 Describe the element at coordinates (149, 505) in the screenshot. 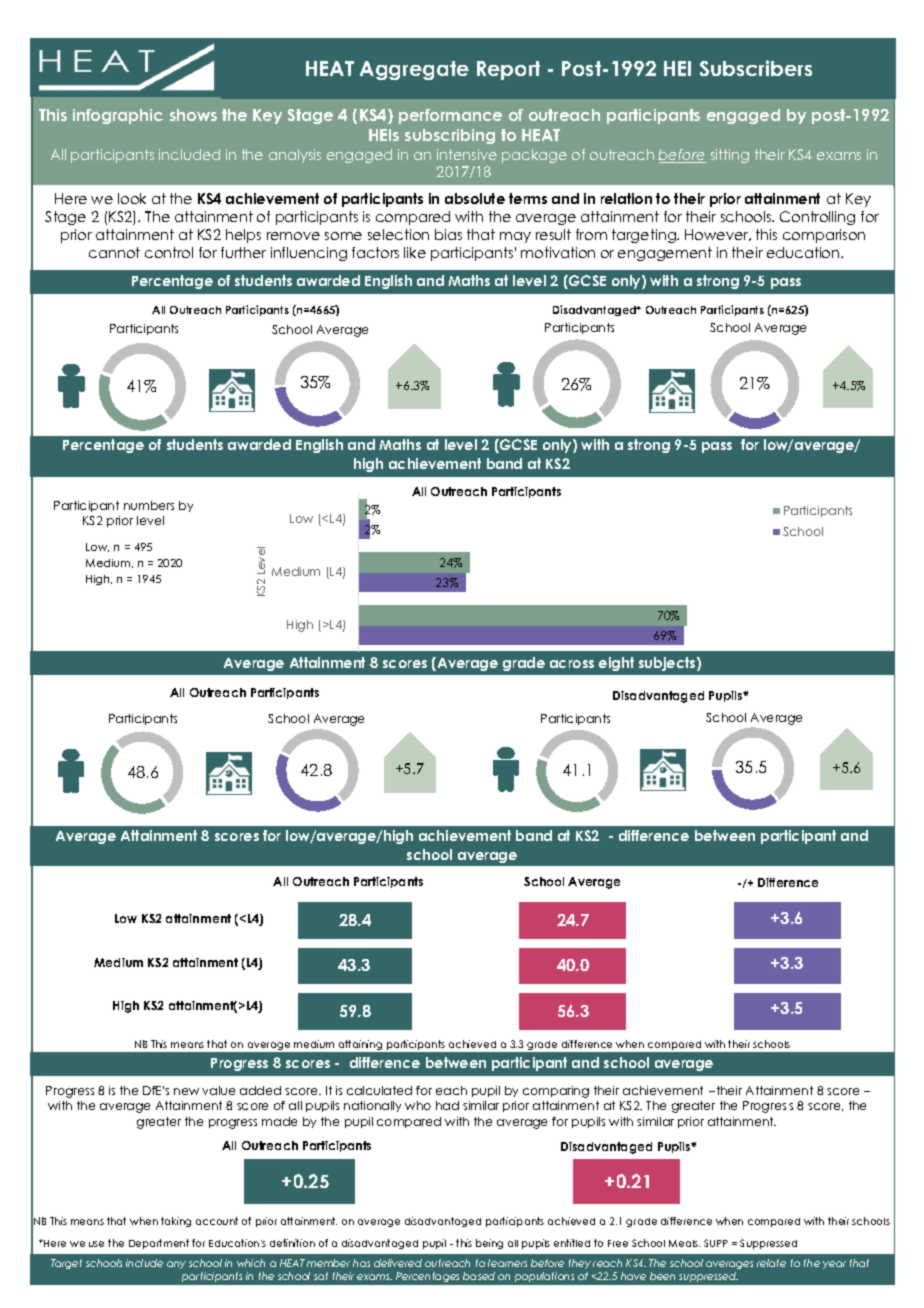

I see `numbers` at that location.
